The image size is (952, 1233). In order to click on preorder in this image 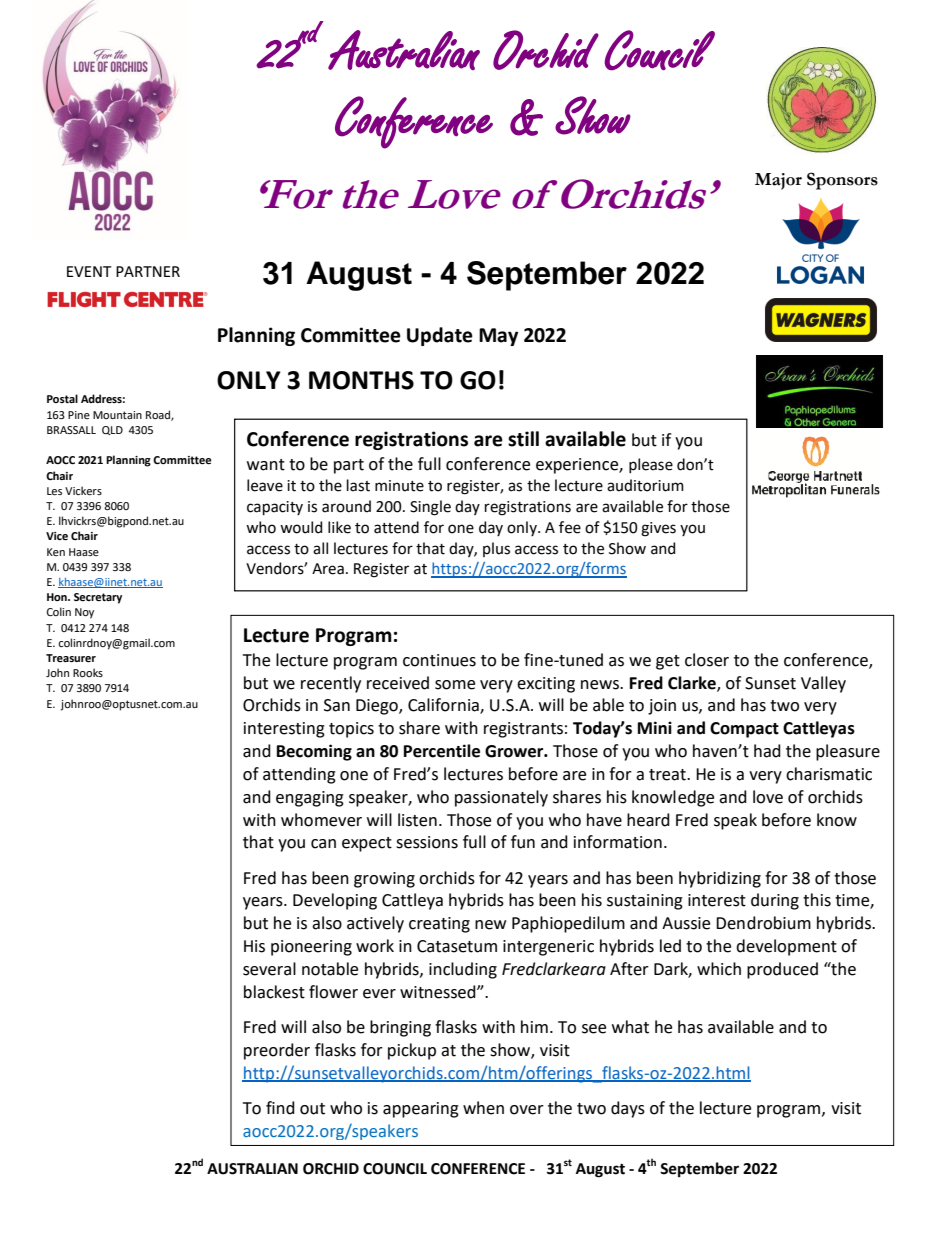, I will do `click(277, 1051)`.
